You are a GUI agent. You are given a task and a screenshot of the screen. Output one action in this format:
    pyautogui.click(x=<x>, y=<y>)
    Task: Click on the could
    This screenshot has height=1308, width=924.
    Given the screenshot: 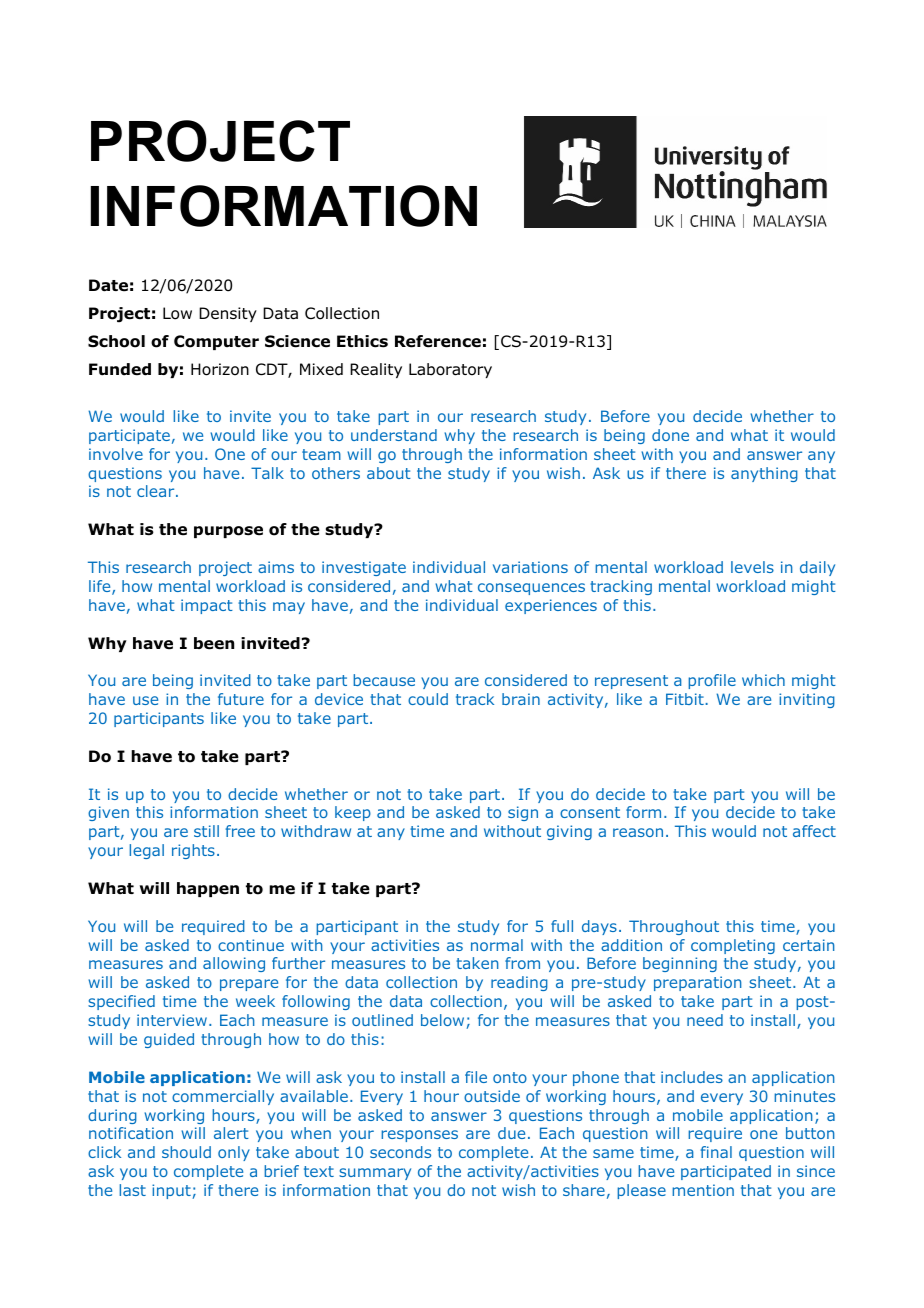 What is the action you would take?
    pyautogui.click(x=428, y=699)
